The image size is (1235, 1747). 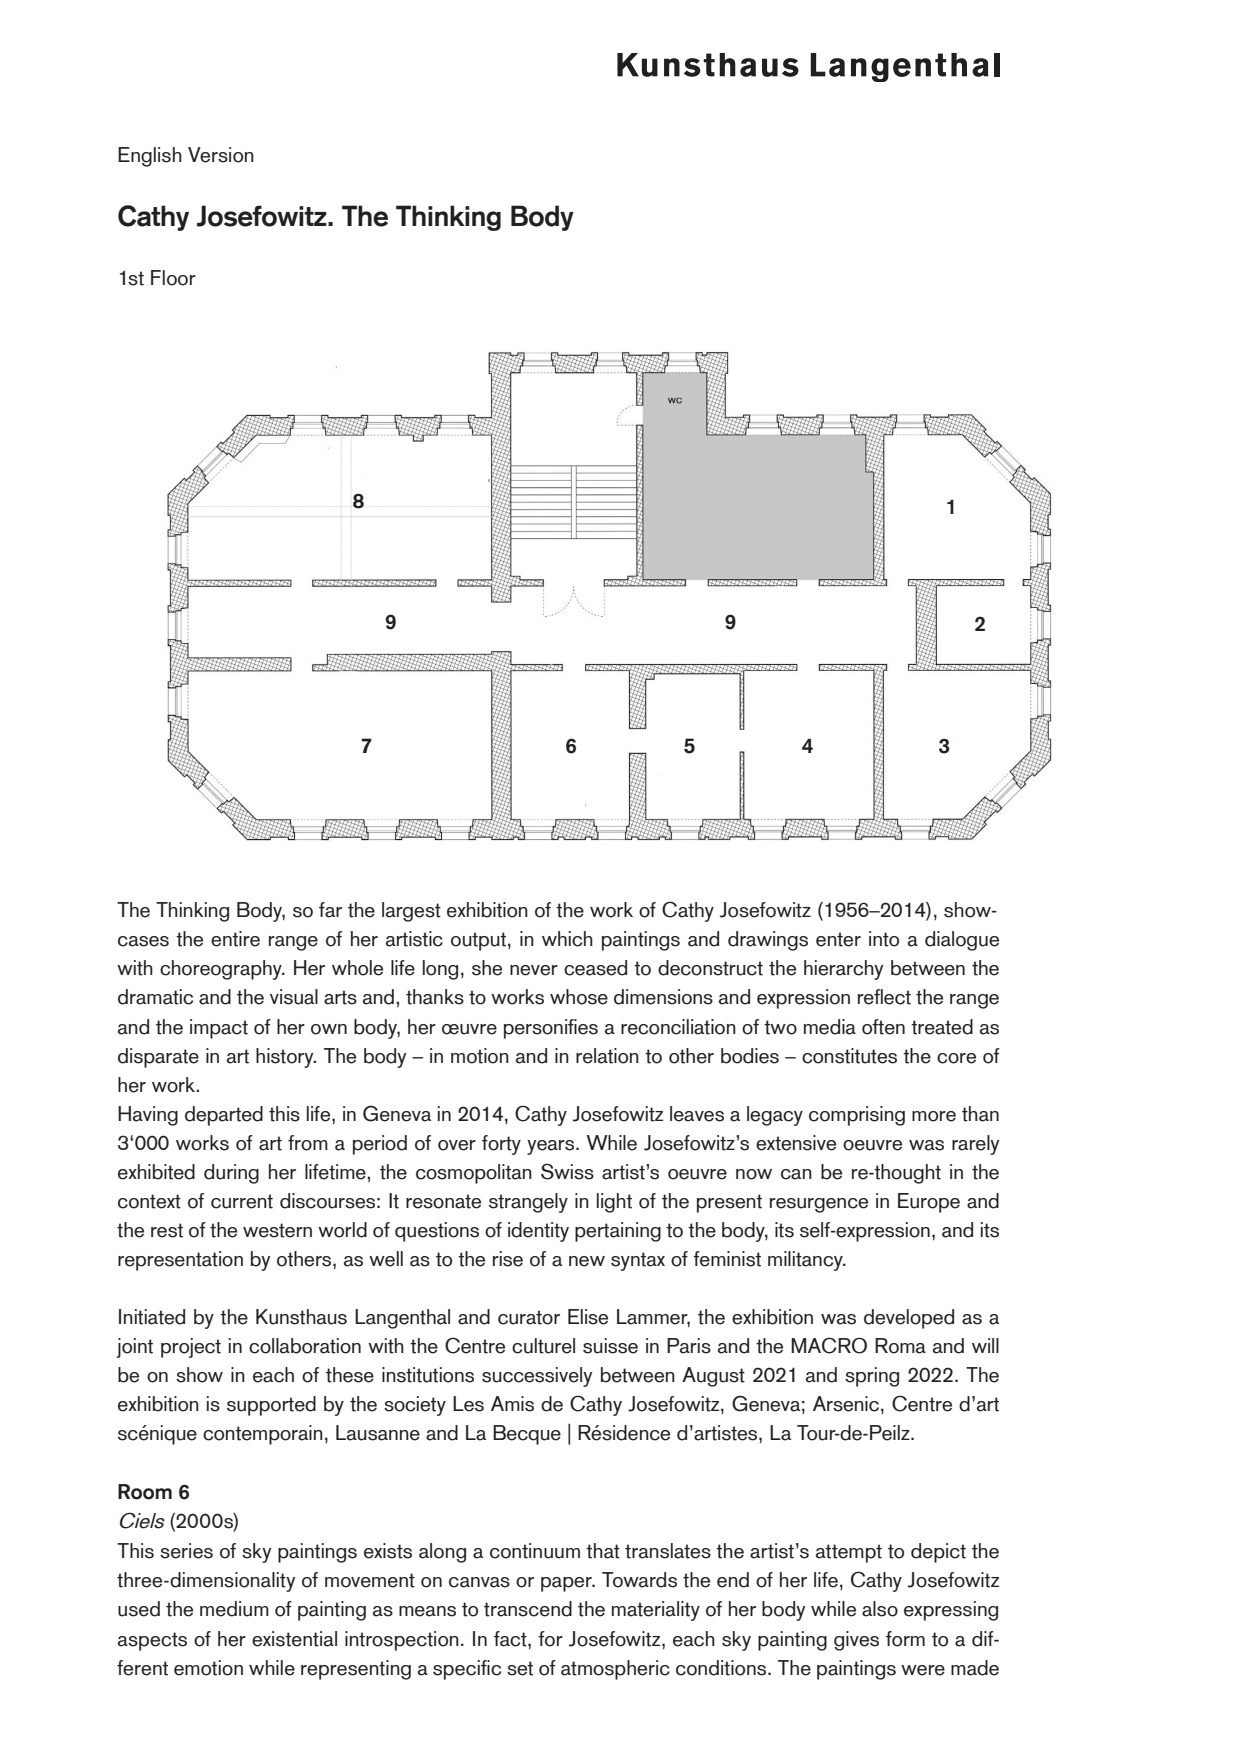 I want to click on Version, so click(x=221, y=155).
